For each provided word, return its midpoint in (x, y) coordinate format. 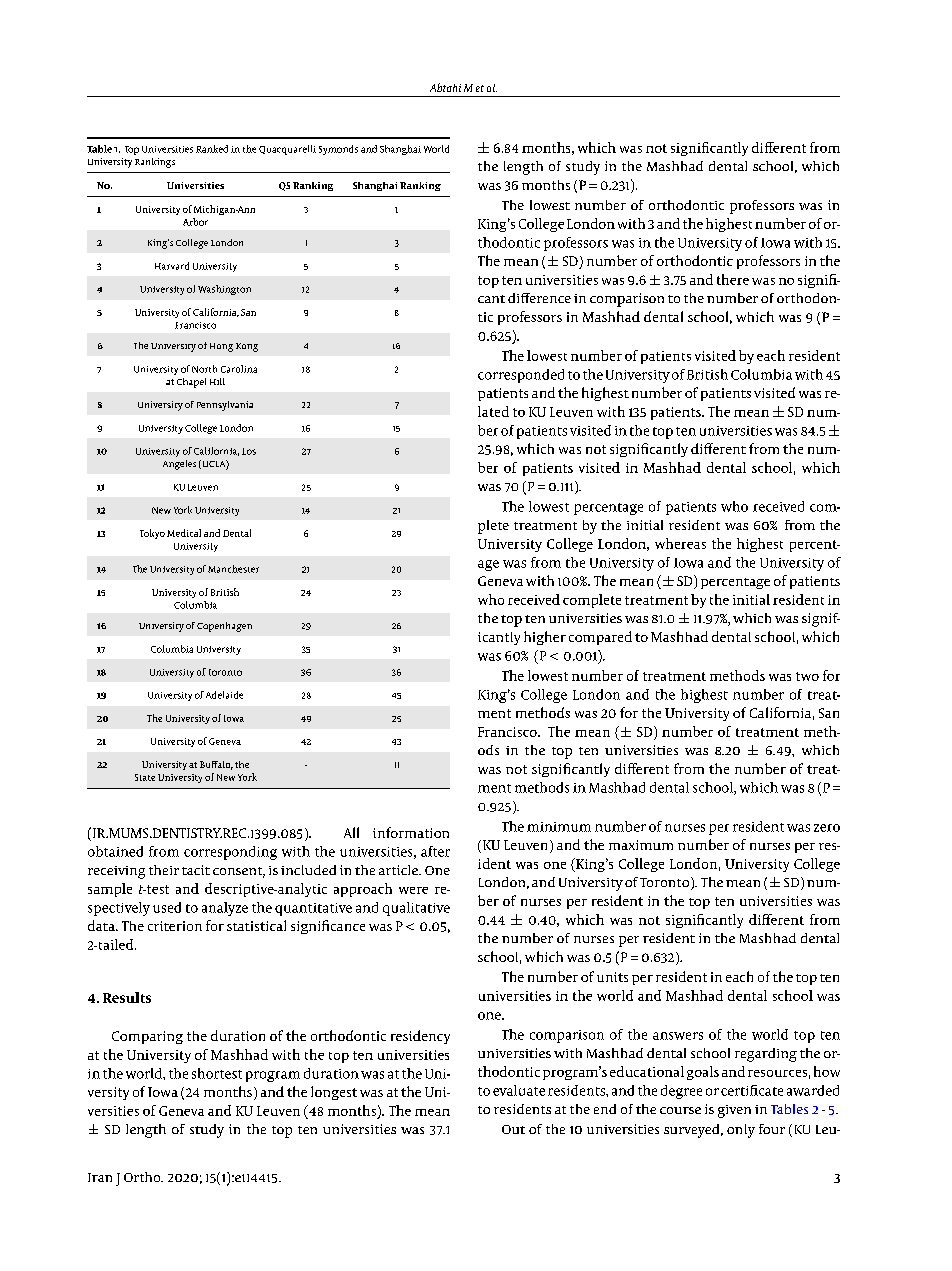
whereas (680, 543)
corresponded (521, 376)
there (733, 279)
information (411, 832)
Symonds (338, 150)
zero (827, 828)
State (145, 777)
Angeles (179, 465)
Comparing (147, 1037)
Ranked (212, 149)
